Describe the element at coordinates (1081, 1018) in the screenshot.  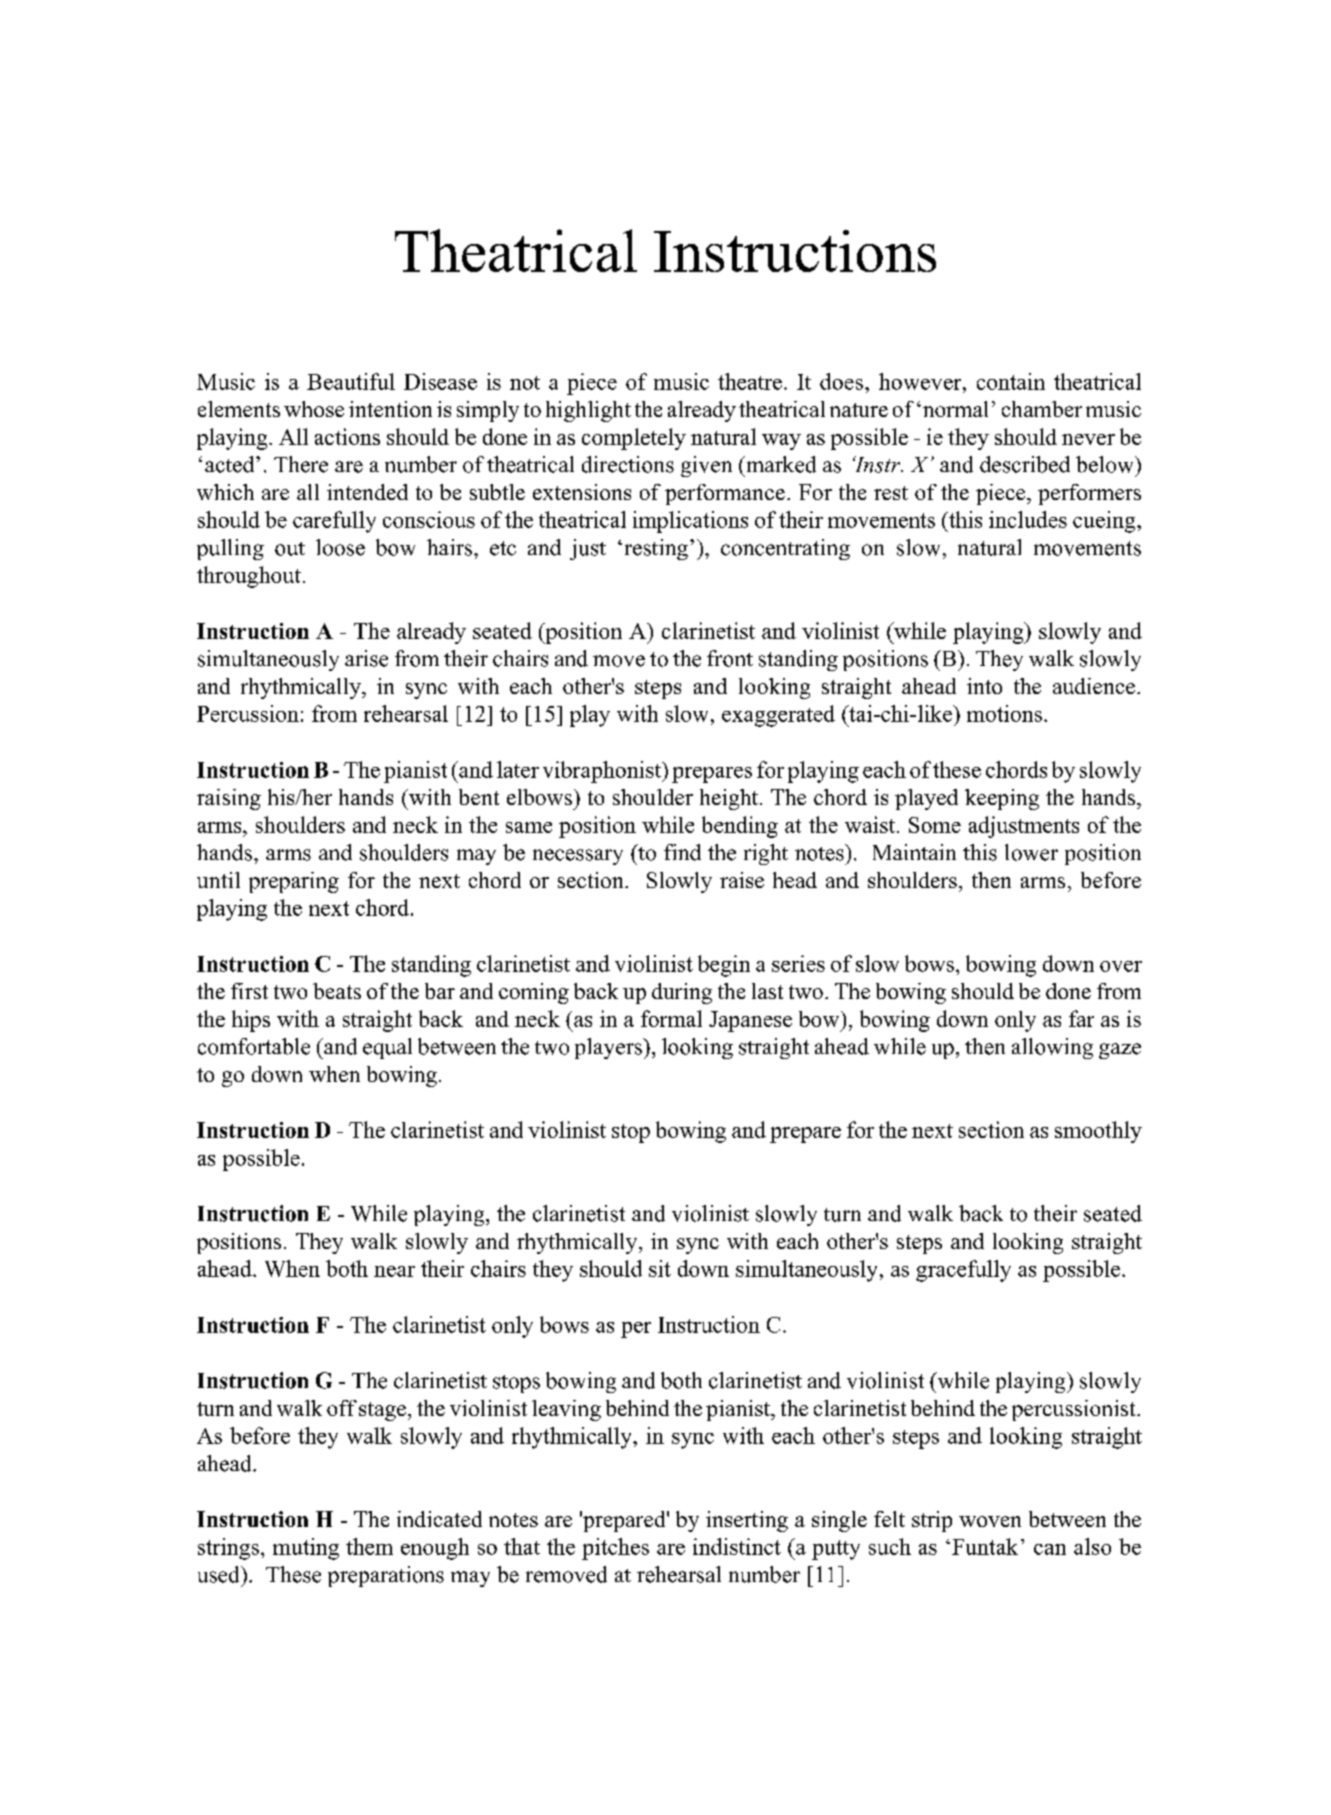
I see `far` at that location.
